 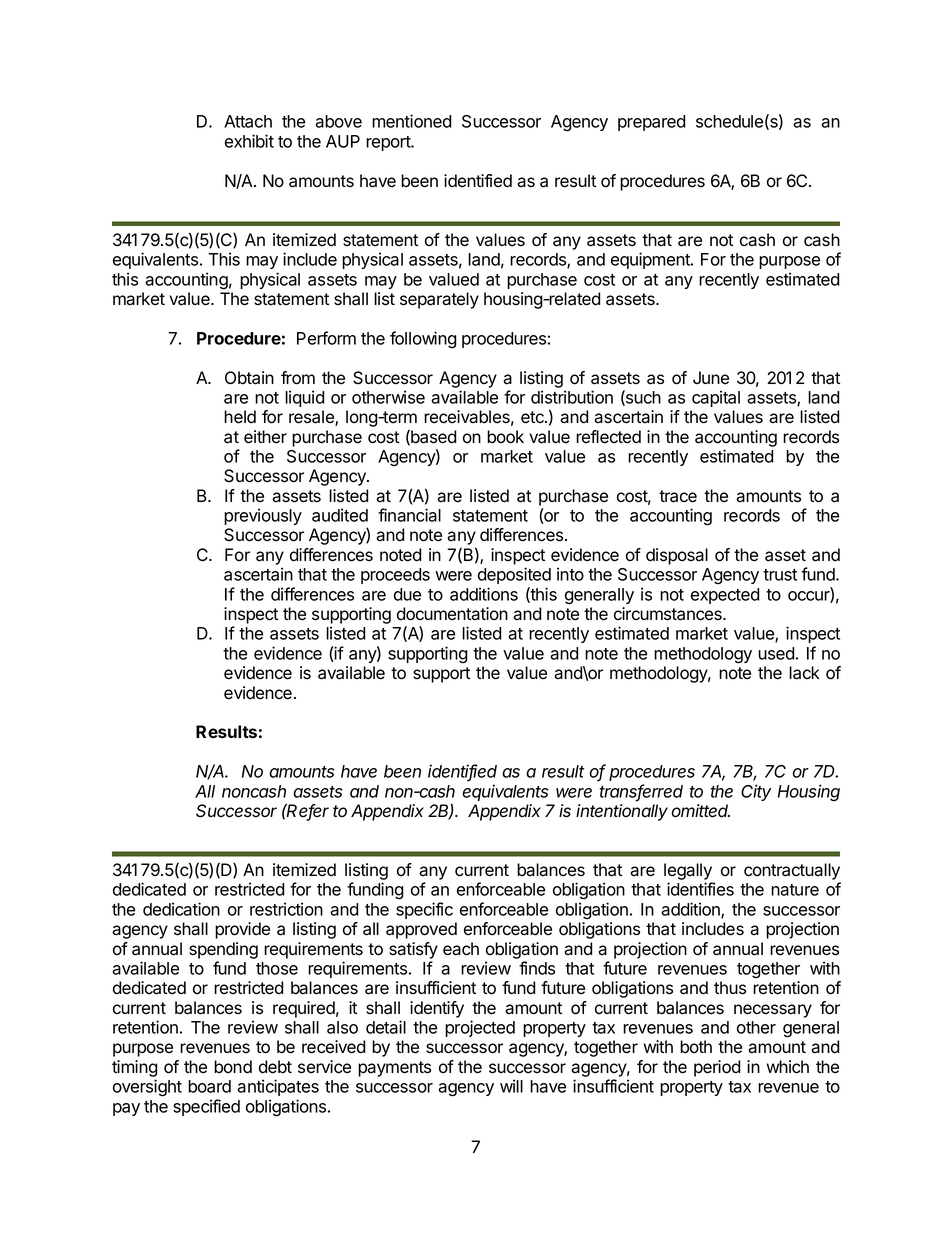 I want to click on intentionally, so click(x=622, y=812).
